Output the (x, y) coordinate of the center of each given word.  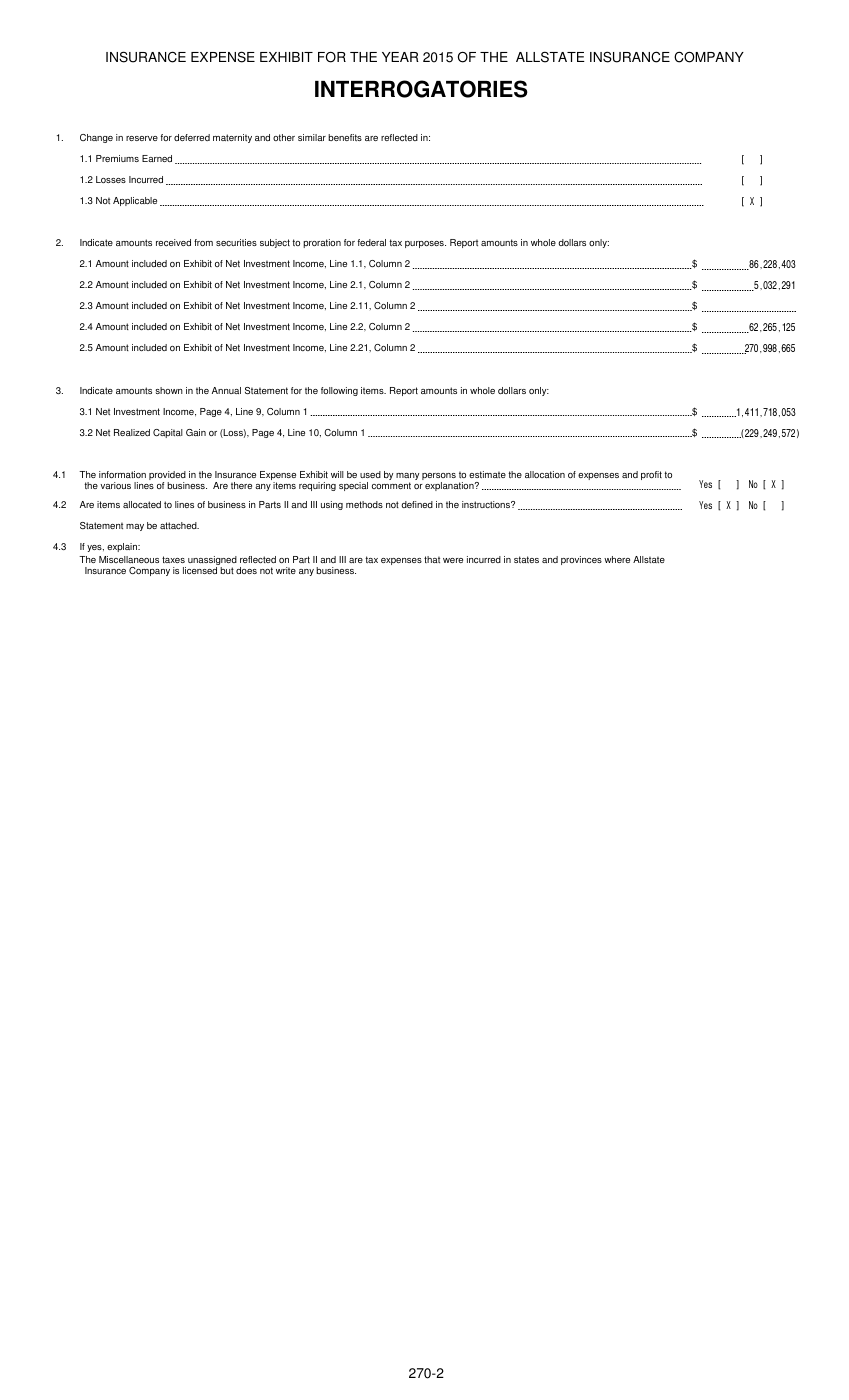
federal (372, 242)
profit (651, 475)
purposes (425, 244)
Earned (157, 158)
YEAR (400, 57)
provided (167, 477)
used (370, 474)
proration (322, 243)
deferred (192, 137)
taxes (173, 559)
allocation (545, 474)
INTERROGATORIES (421, 89)
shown (169, 390)
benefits (345, 137)
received (173, 242)
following (339, 391)
